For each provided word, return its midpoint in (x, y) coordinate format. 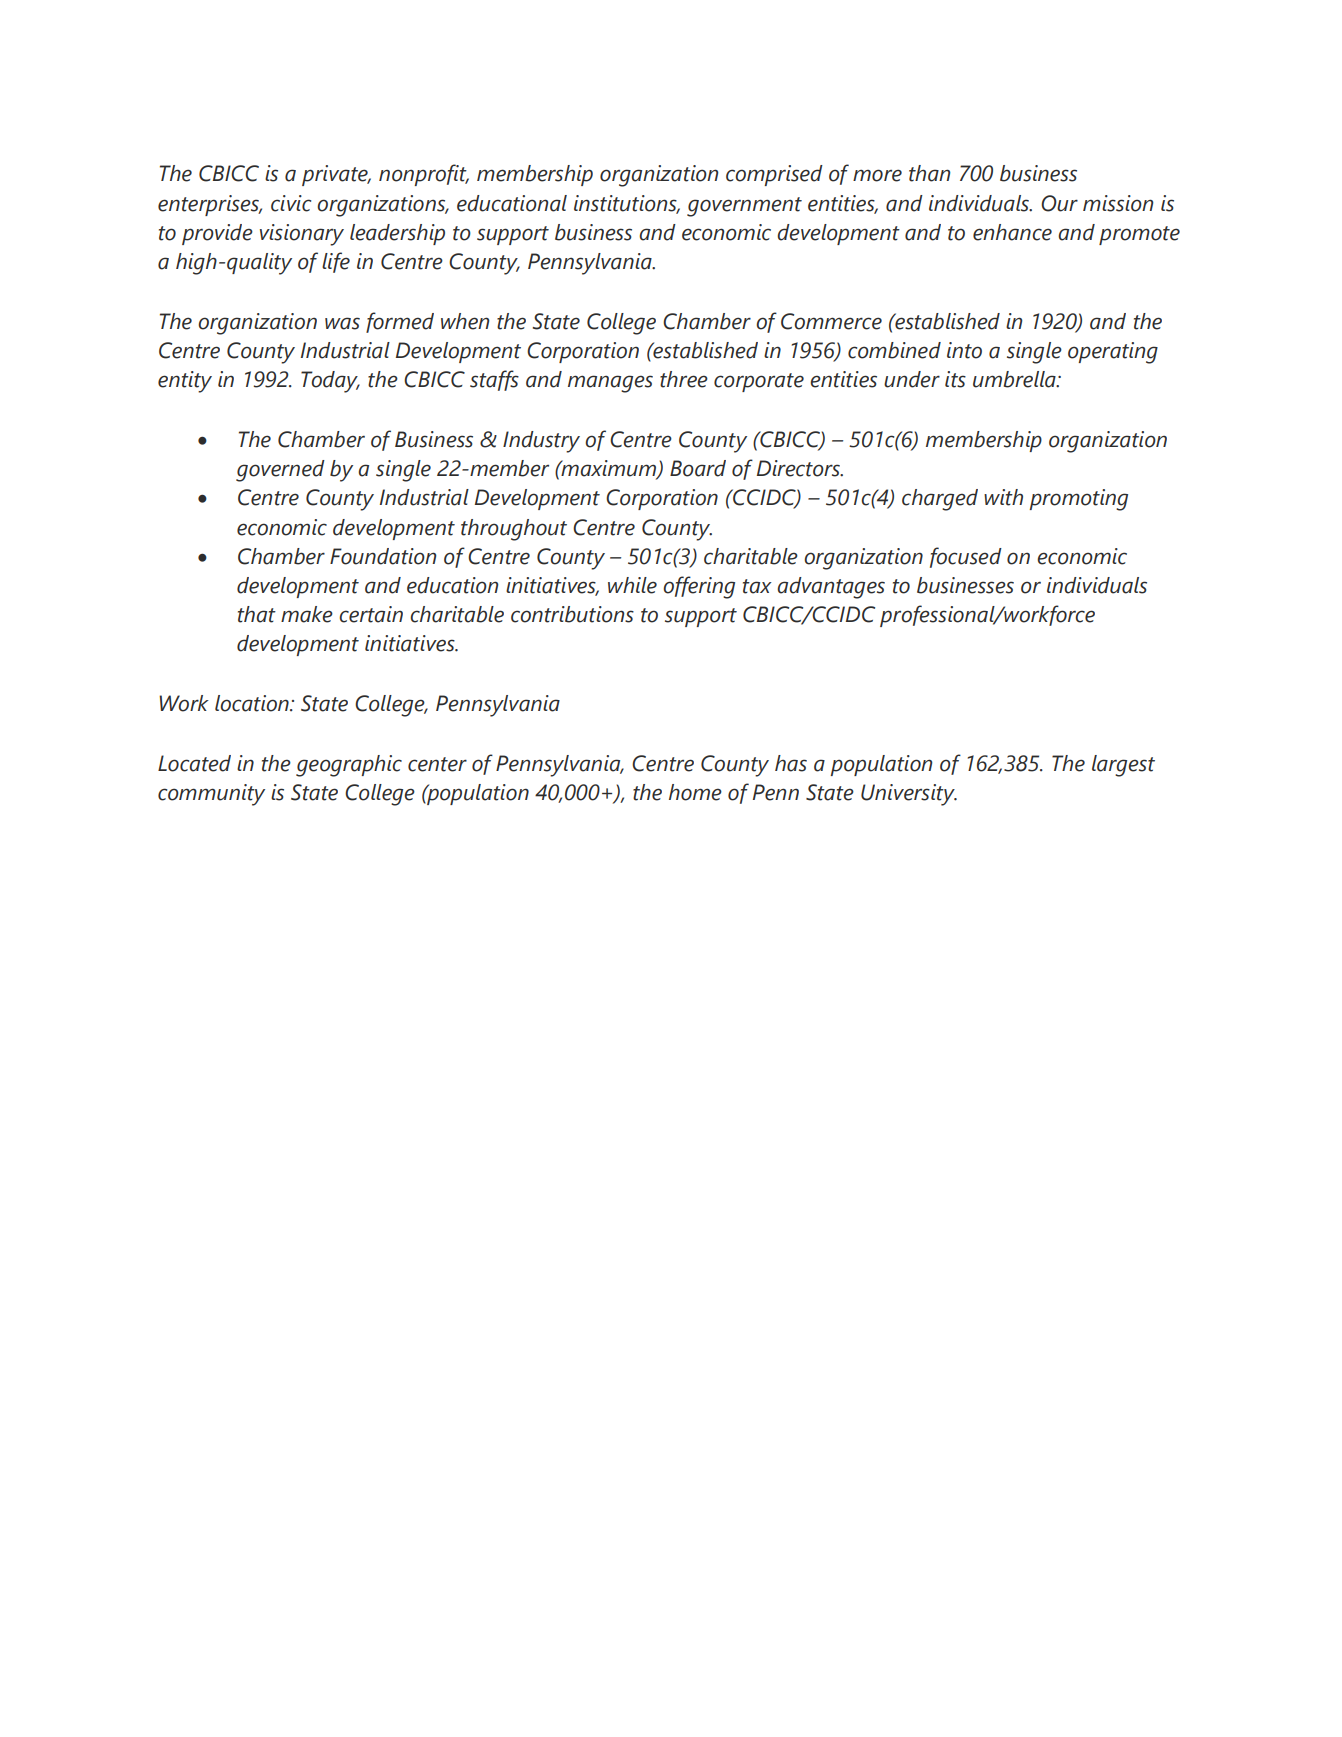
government (744, 207)
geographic (349, 766)
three (684, 379)
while (632, 585)
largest (1123, 766)
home (695, 792)
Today (330, 382)
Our (1059, 203)
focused (966, 557)
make (307, 614)
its (955, 379)
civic (291, 203)
